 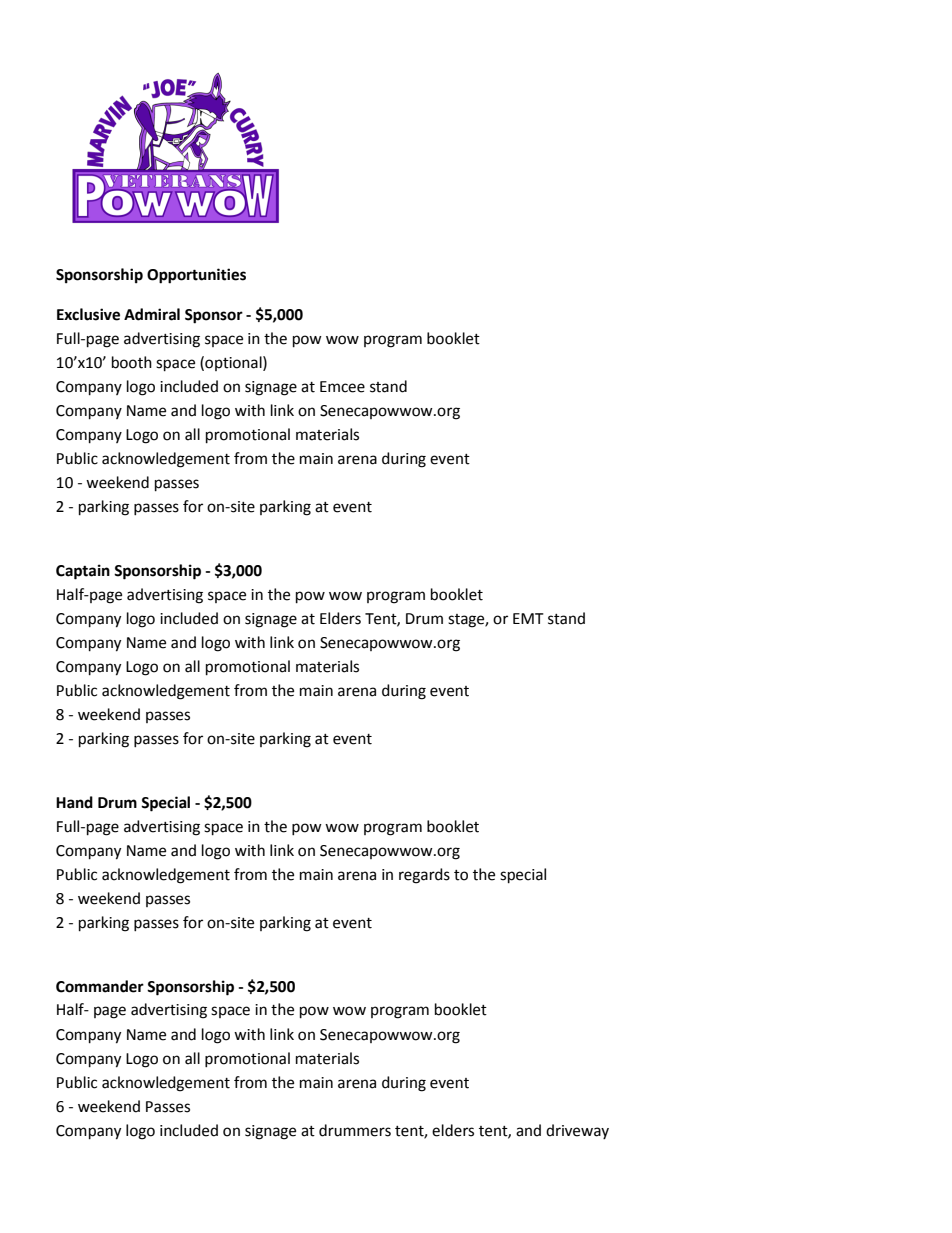 I want to click on Emcee, so click(x=342, y=387).
